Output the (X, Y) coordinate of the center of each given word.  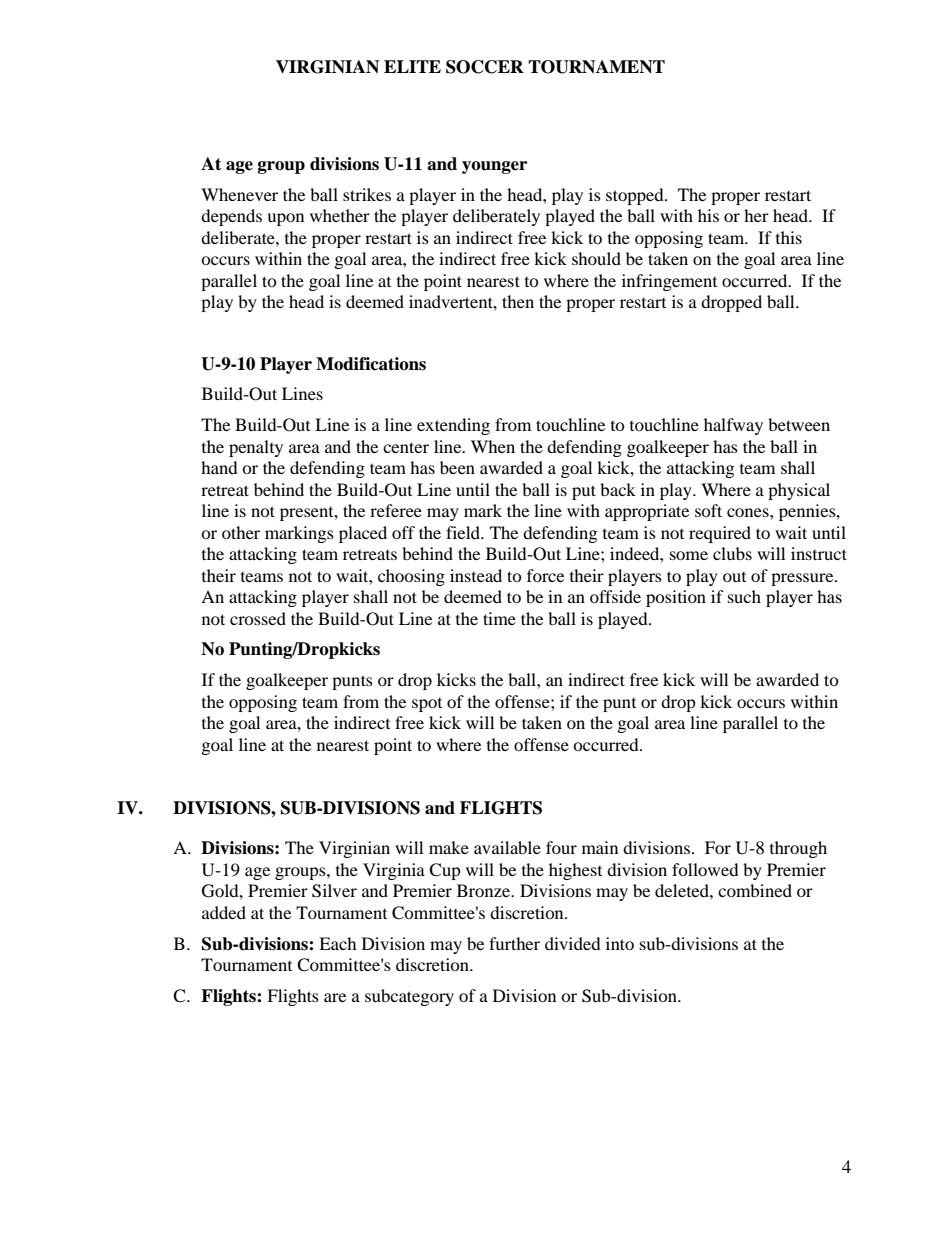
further (514, 943)
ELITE (412, 66)
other (241, 532)
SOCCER (485, 67)
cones (749, 512)
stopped (636, 196)
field (464, 532)
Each (338, 943)
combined (755, 890)
